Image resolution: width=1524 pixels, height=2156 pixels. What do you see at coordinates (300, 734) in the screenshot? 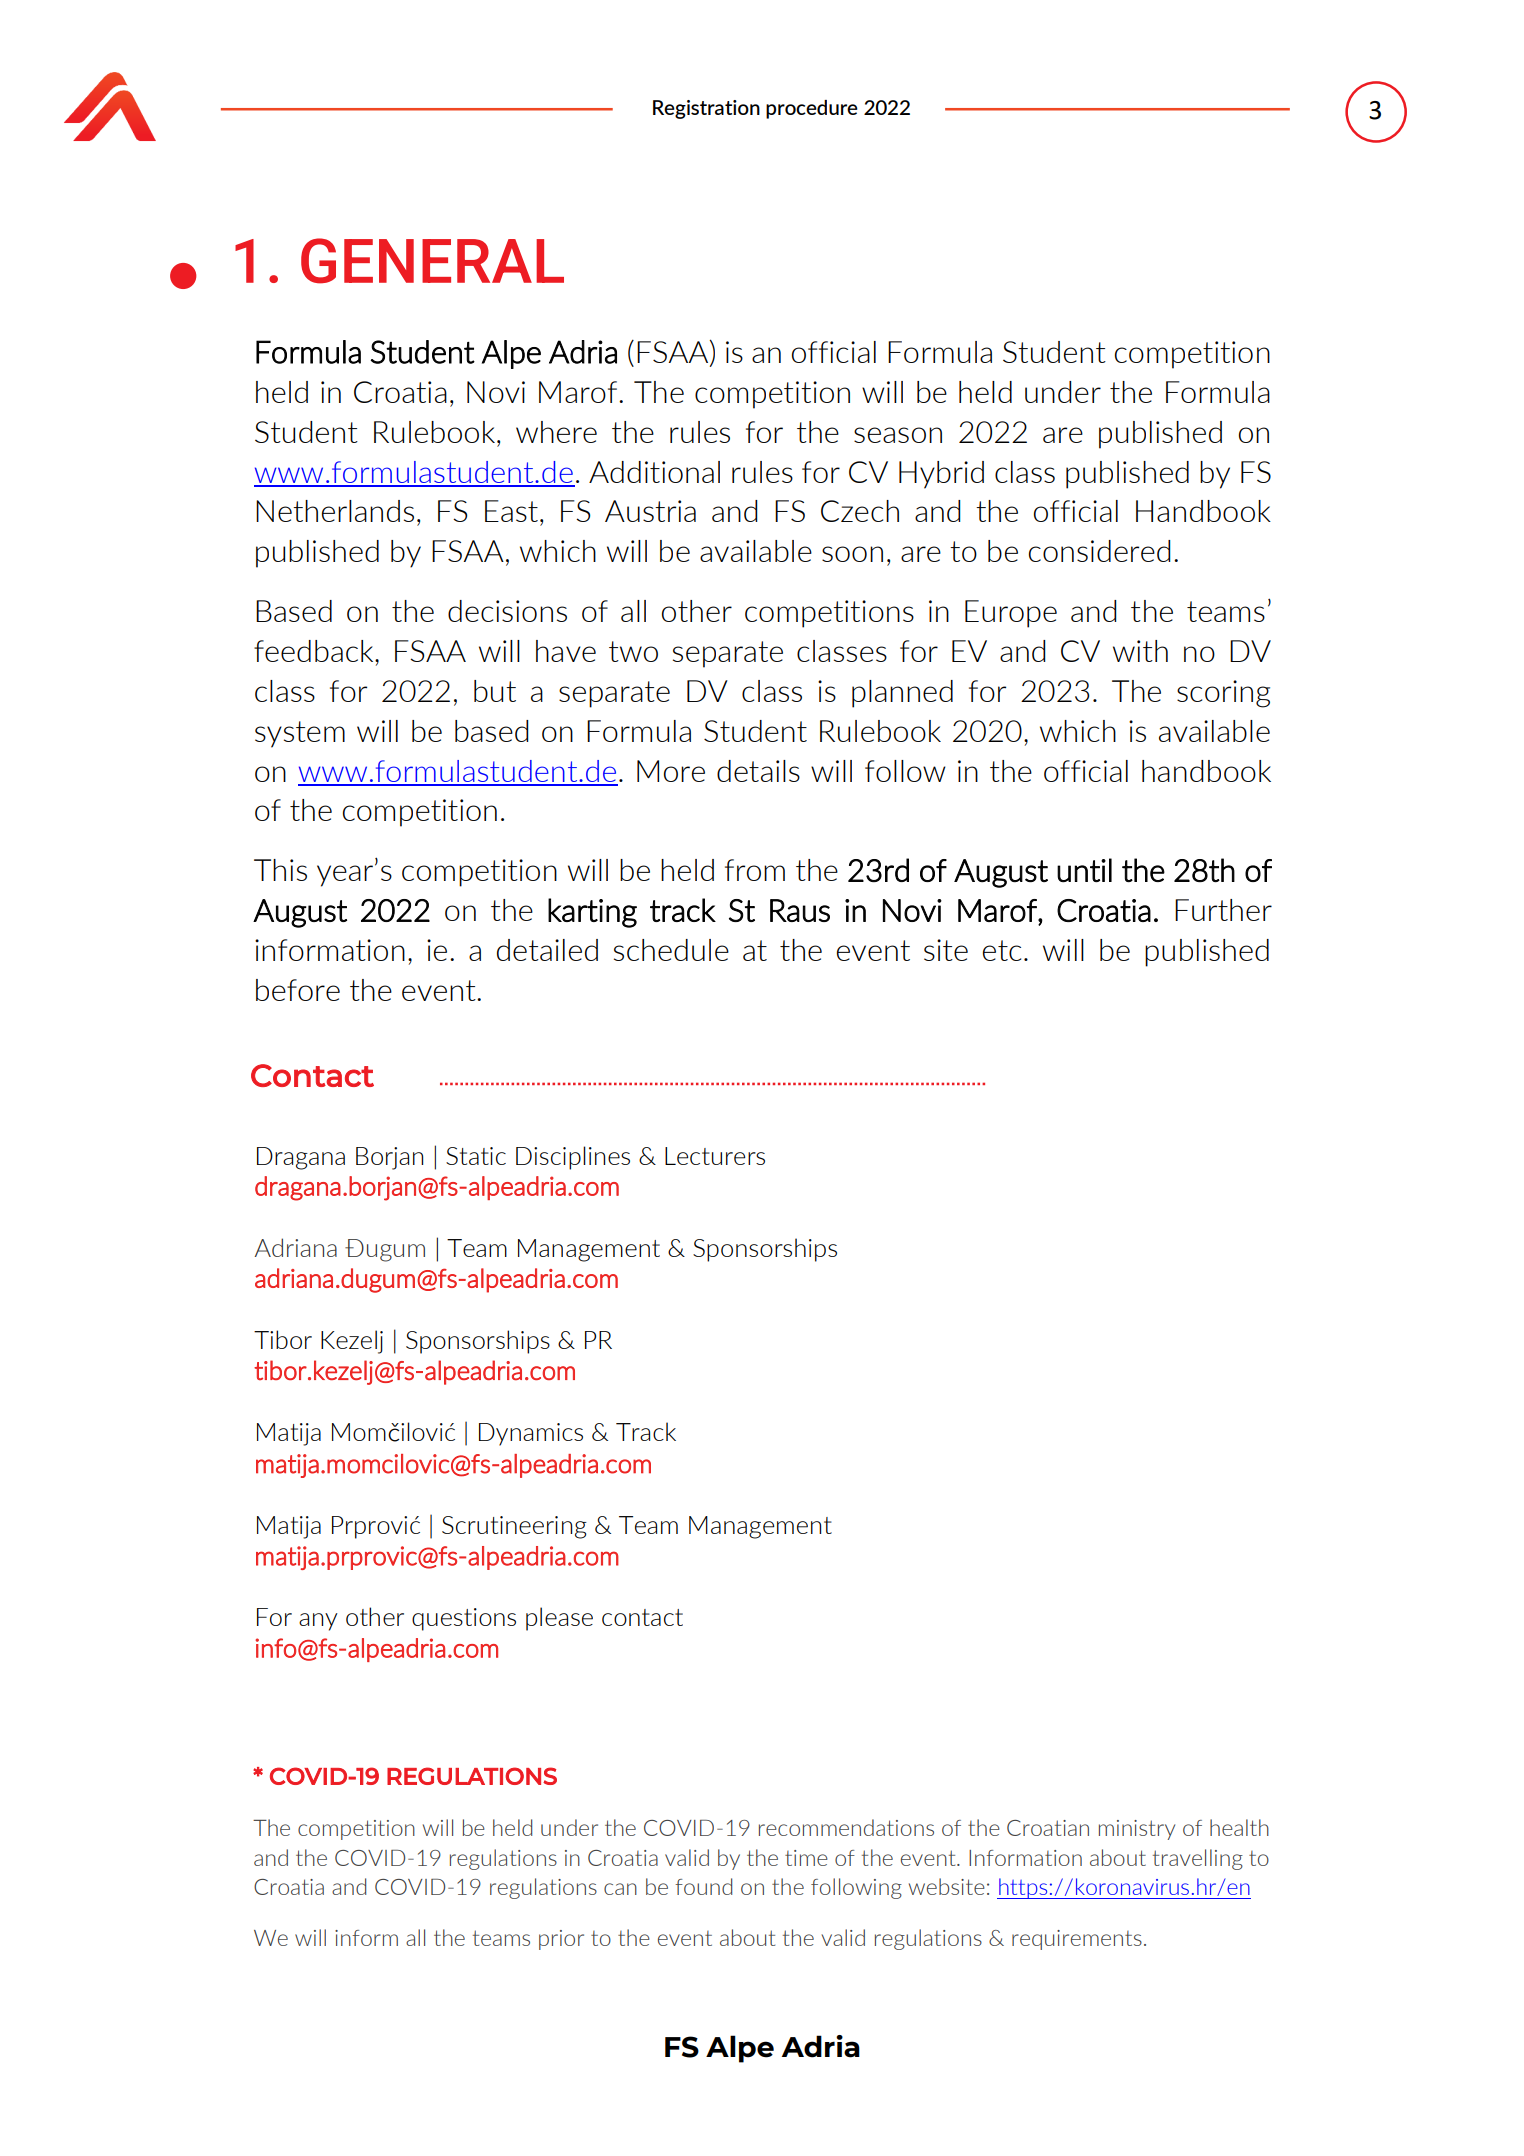
I see `system` at bounding box center [300, 734].
